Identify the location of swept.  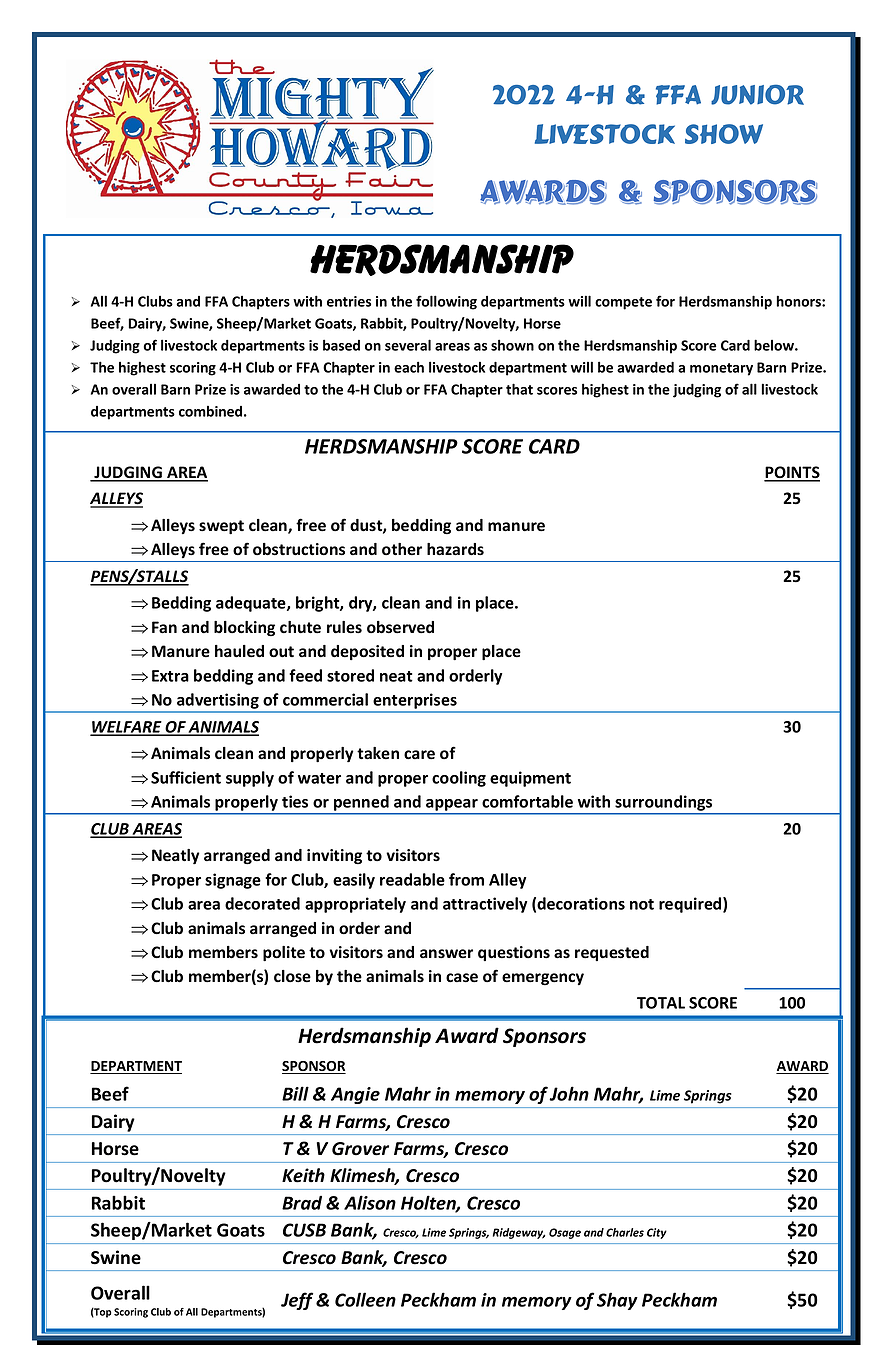
(221, 527).
